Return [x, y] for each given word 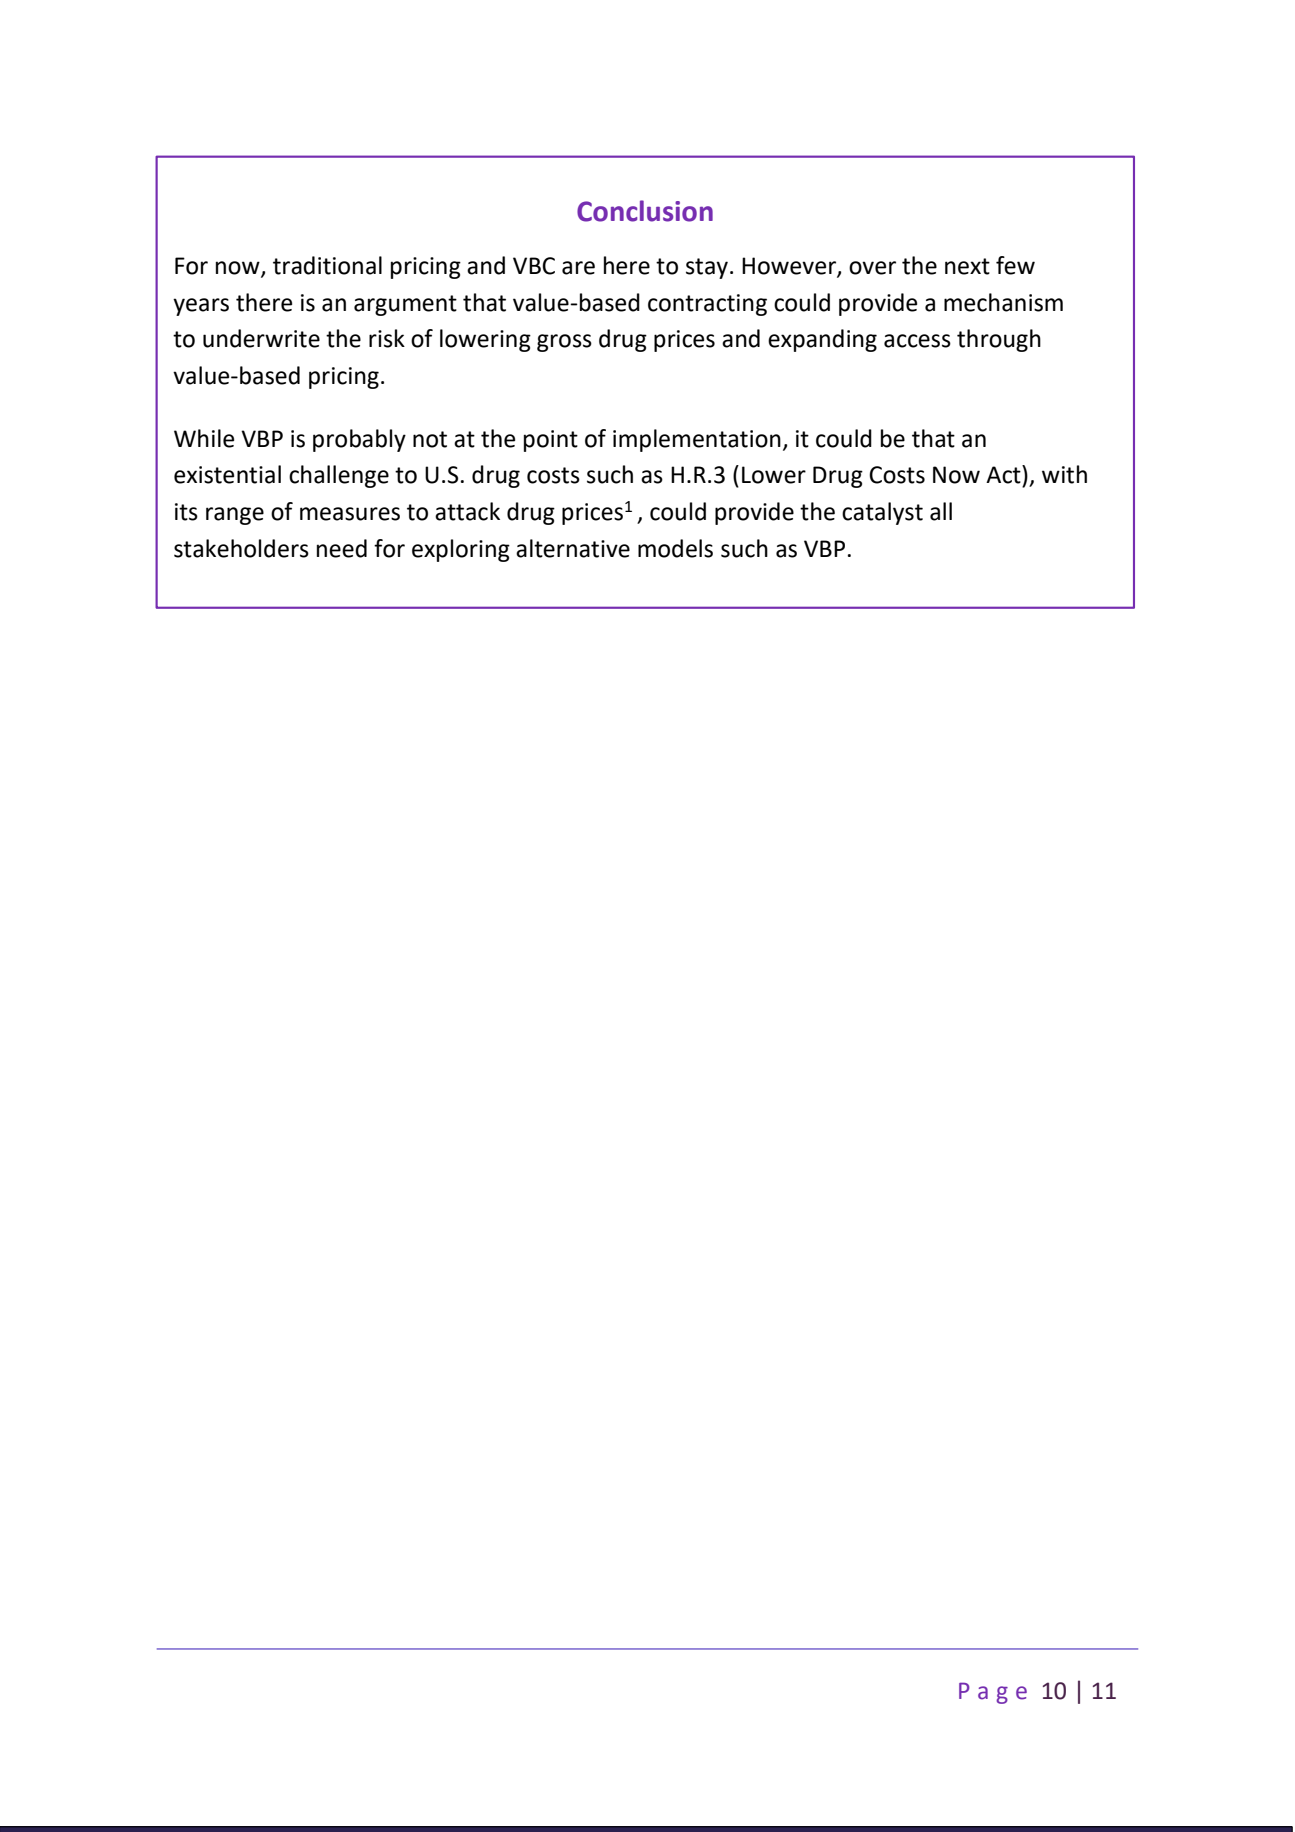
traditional [327, 265]
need [342, 548]
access [917, 341]
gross [564, 343]
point [551, 441]
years [201, 307]
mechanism [1003, 302]
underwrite [261, 338]
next [967, 266]
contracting [707, 305]
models [675, 548]
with [1064, 474]
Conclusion [645, 211]
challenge [339, 476]
